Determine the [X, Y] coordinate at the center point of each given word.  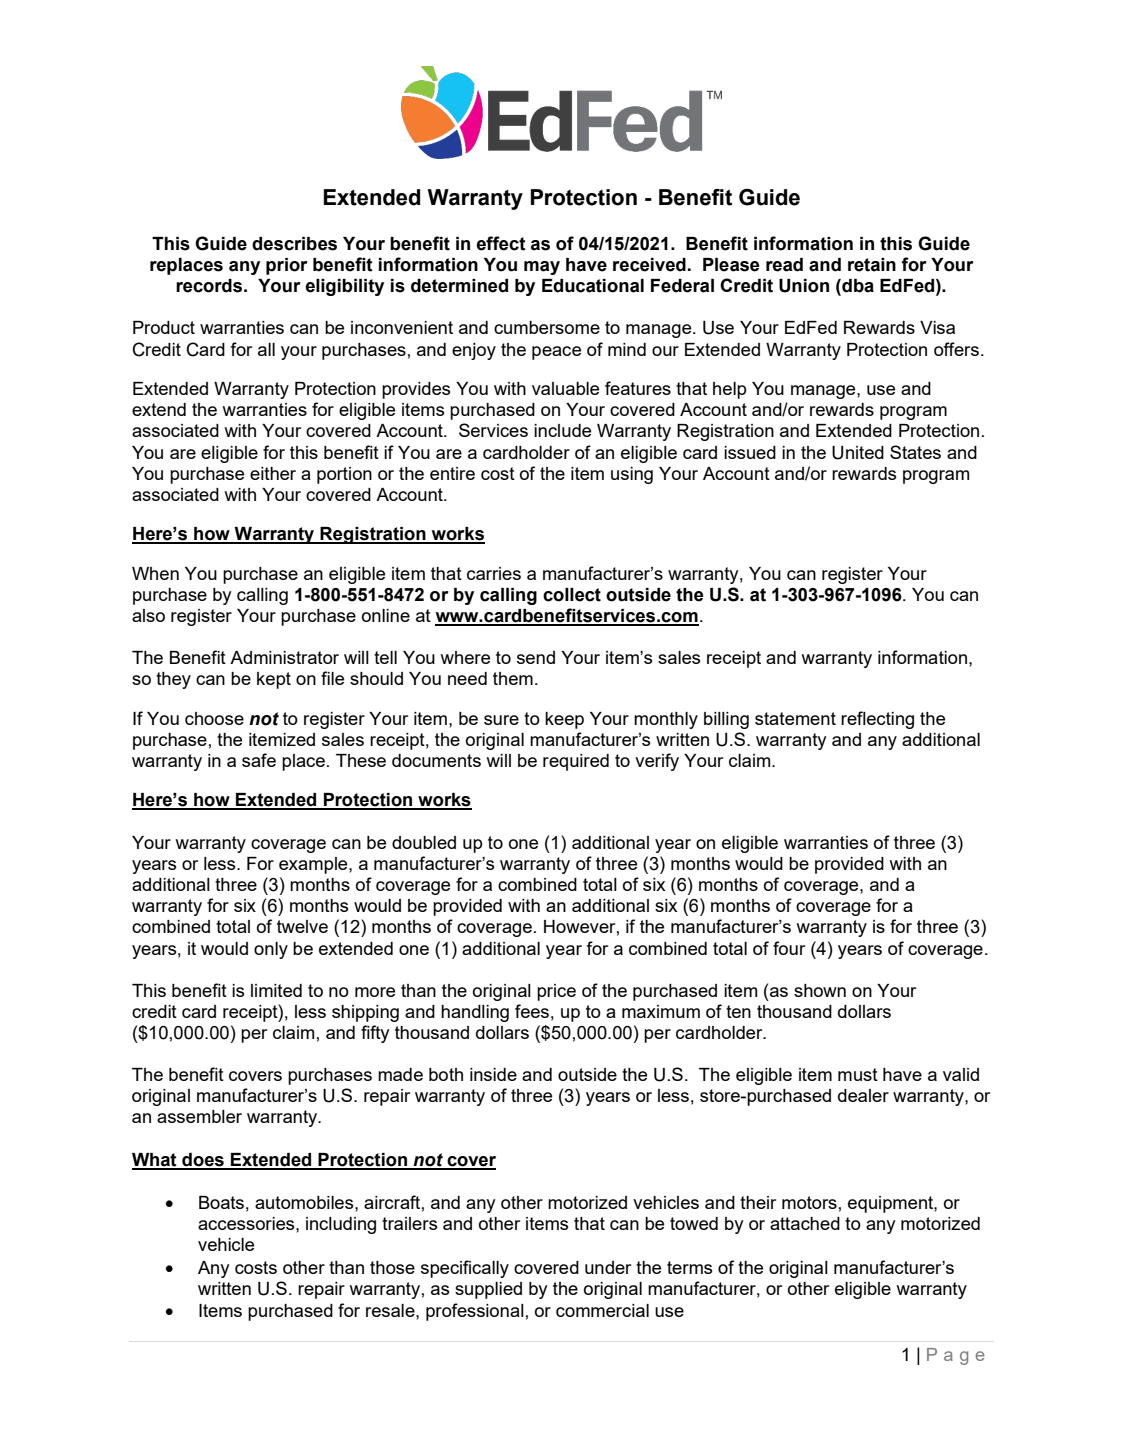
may [542, 268]
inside [493, 1074]
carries [494, 573]
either [273, 473]
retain [872, 265]
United [858, 453]
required [576, 762]
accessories [247, 1223]
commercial [602, 1310]
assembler [199, 1116]
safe [259, 760]
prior [287, 266]
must [858, 1074]
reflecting [877, 720]
